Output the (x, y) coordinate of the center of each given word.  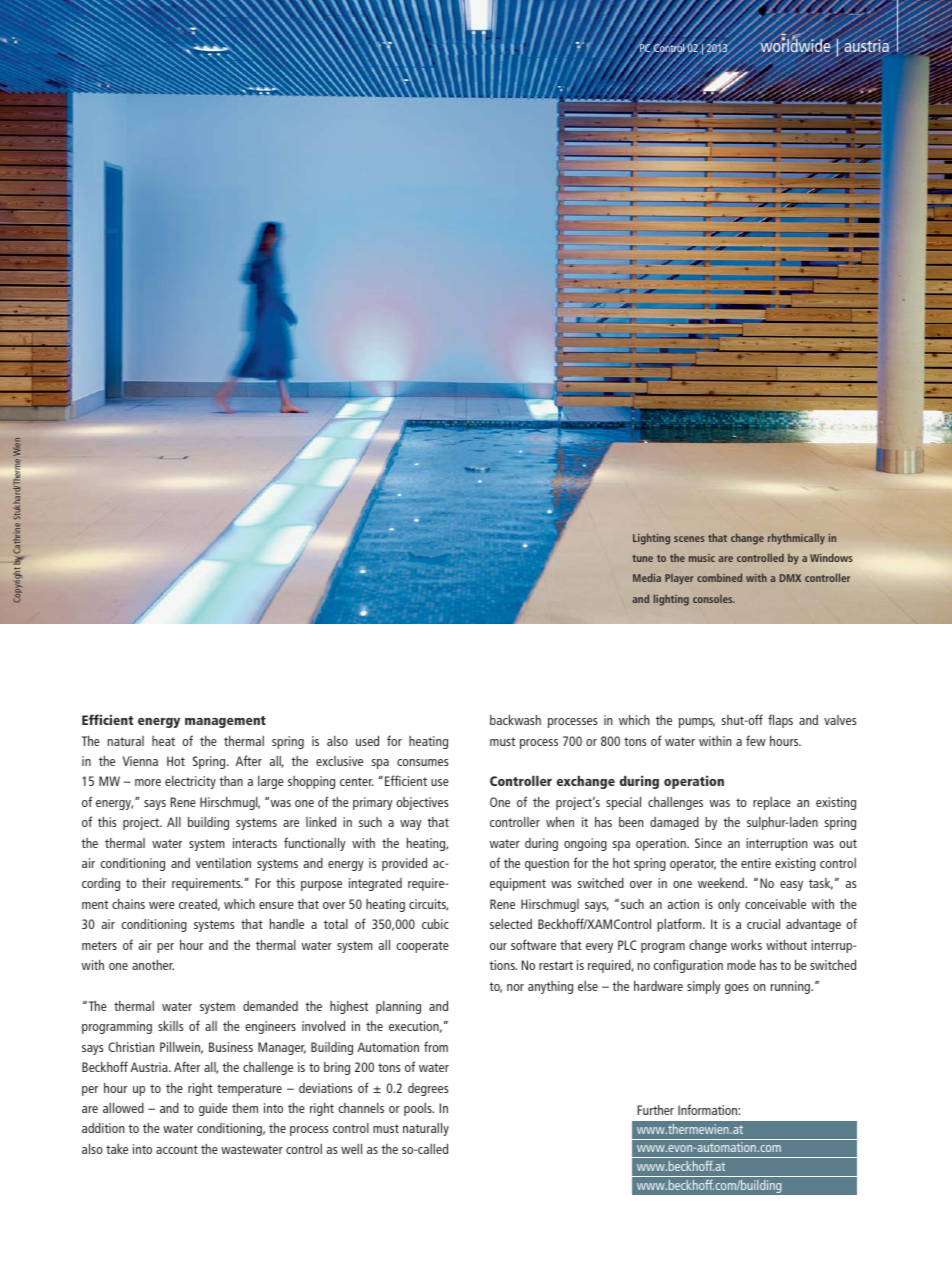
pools (419, 1109)
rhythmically (796, 539)
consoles (714, 599)
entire (756, 863)
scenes (689, 539)
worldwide (794, 45)
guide (213, 1109)
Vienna (140, 761)
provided (404, 864)
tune (642, 558)
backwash (515, 720)
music (702, 558)
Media (647, 577)
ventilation (223, 863)
